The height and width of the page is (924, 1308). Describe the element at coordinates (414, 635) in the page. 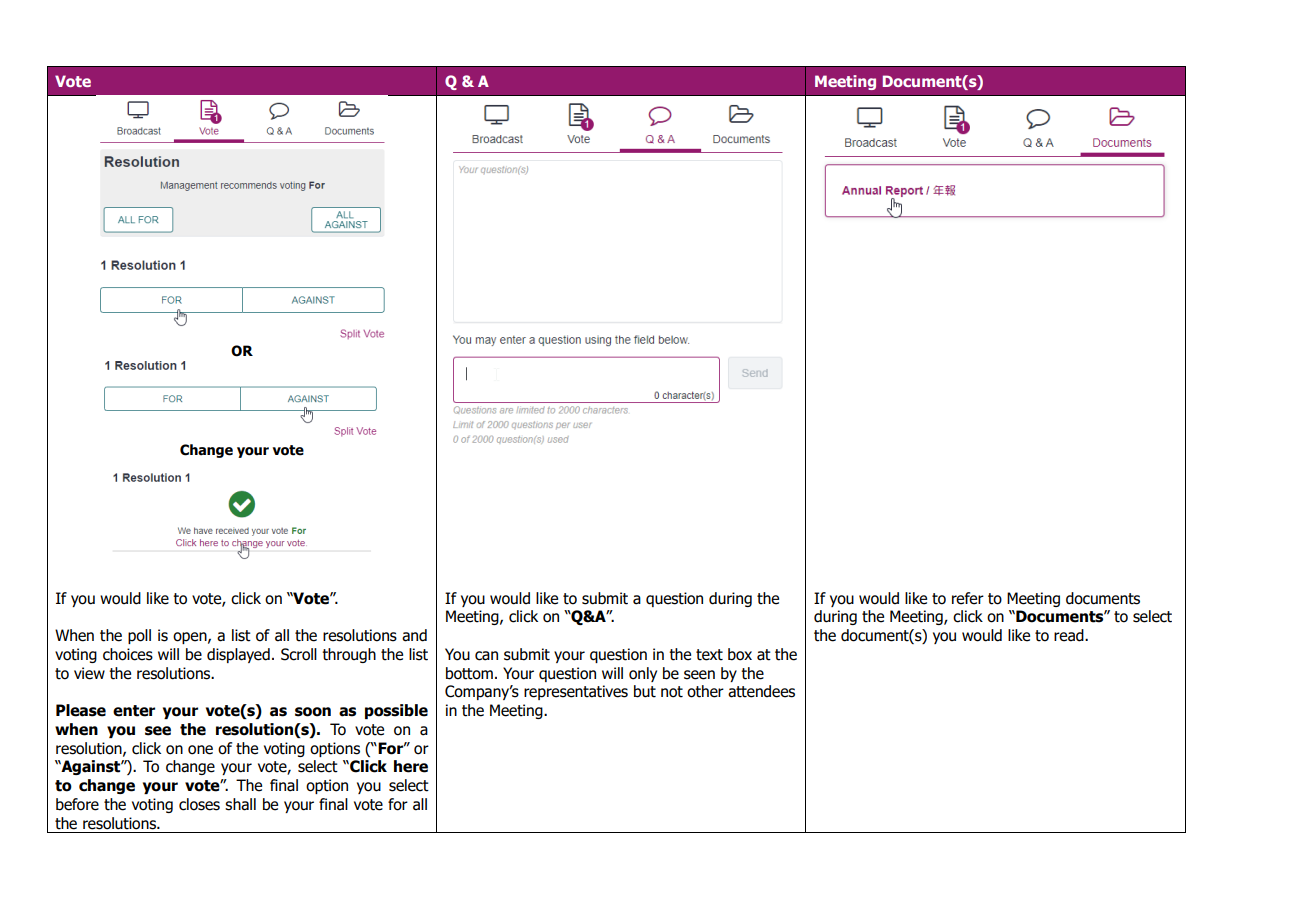

I see `and` at that location.
